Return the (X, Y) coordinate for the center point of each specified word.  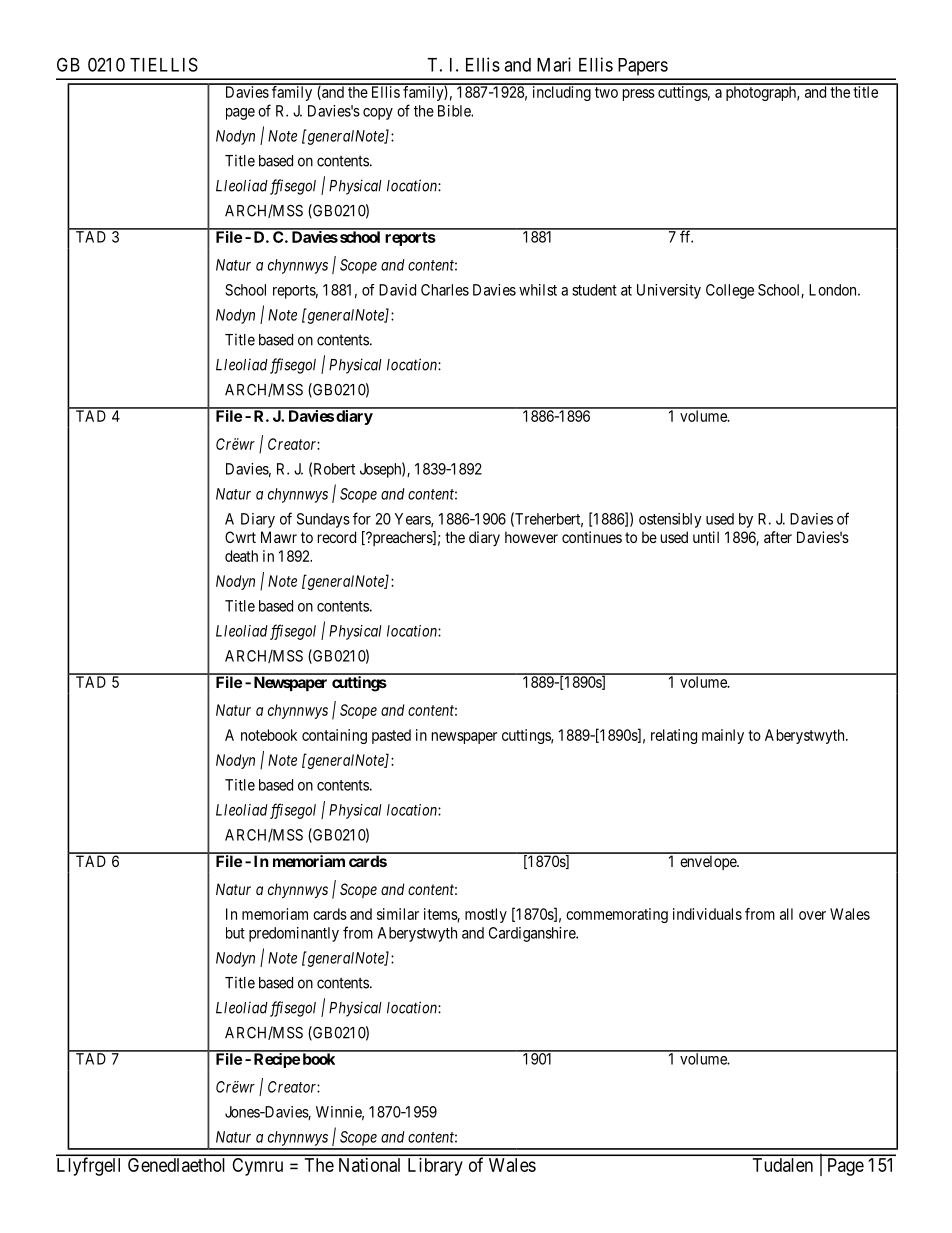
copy (378, 114)
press (639, 95)
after (778, 537)
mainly (723, 736)
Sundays (323, 520)
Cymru (258, 1167)
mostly (486, 915)
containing (334, 736)
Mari (554, 64)
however (531, 537)
